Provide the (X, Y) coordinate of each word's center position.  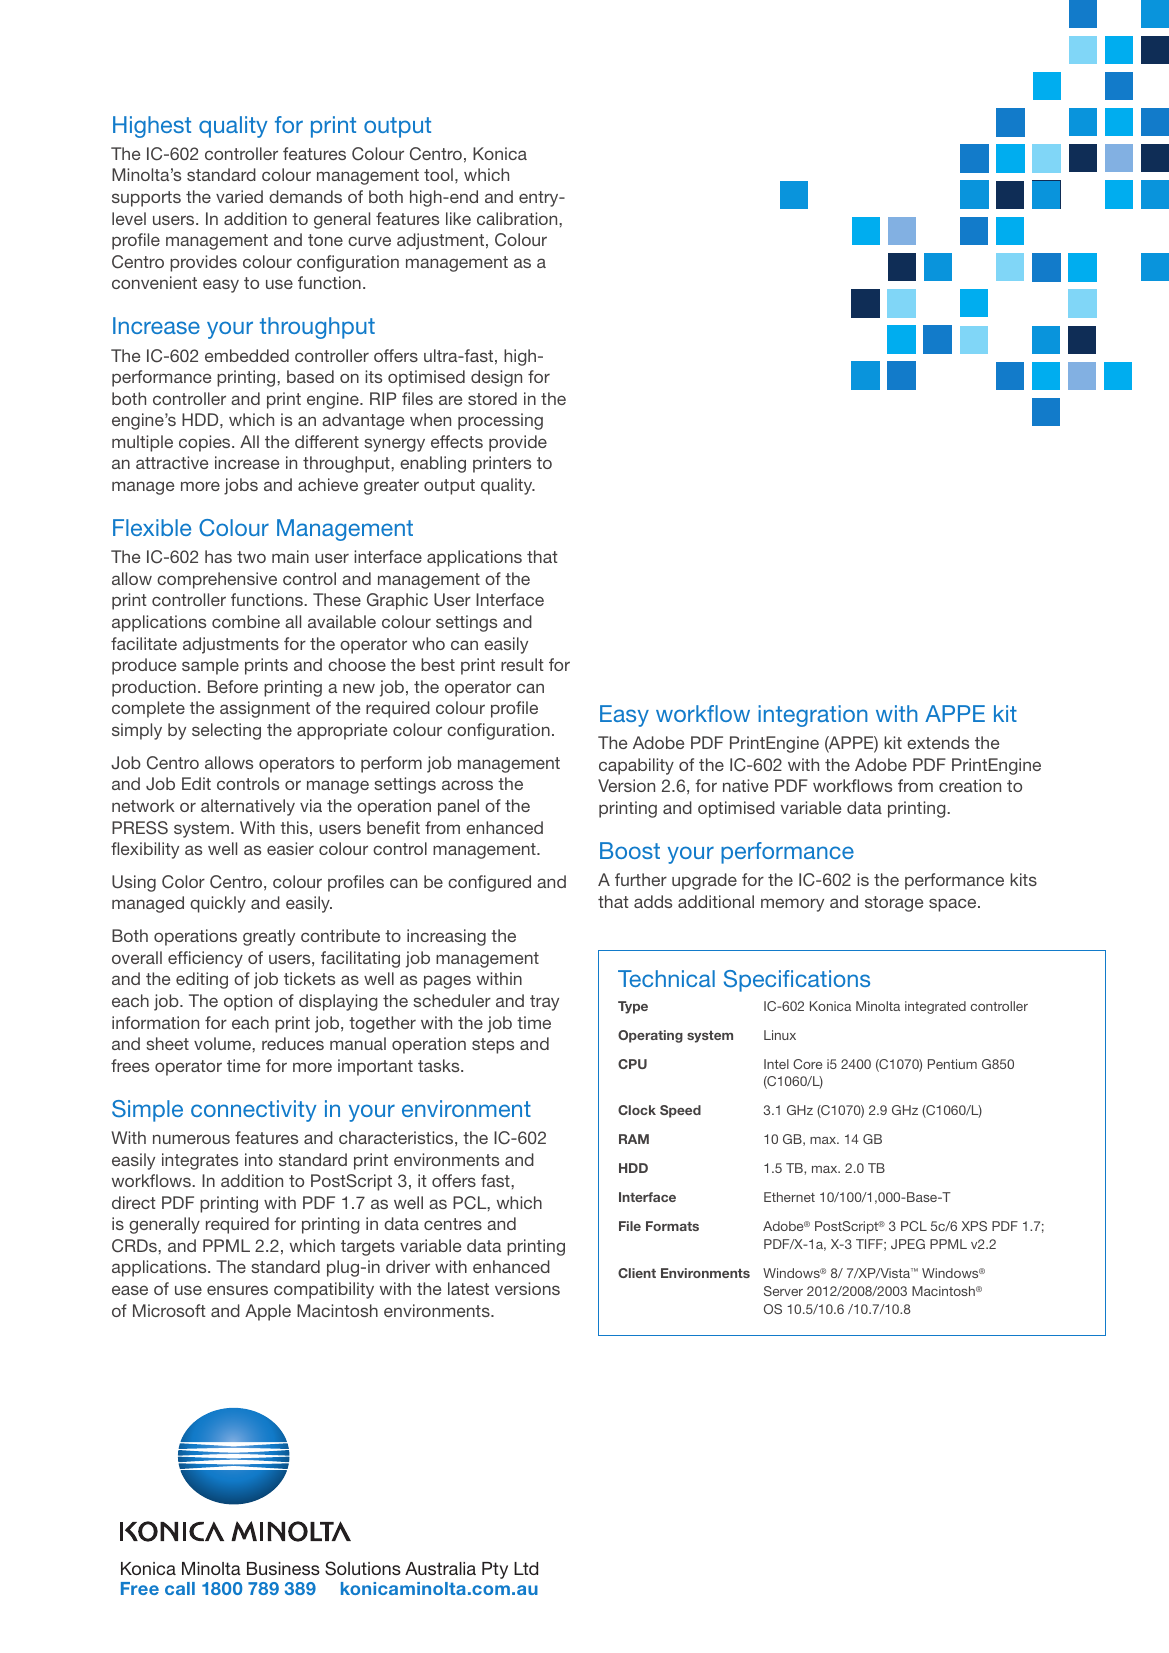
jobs (241, 486)
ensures (237, 1290)
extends (938, 742)
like (458, 218)
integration (812, 716)
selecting (226, 731)
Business (283, 1568)
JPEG (908, 1244)
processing (500, 421)
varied (239, 196)
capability (636, 766)
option (248, 1002)
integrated (935, 1007)
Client (637, 1273)
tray (544, 1003)
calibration (518, 218)
